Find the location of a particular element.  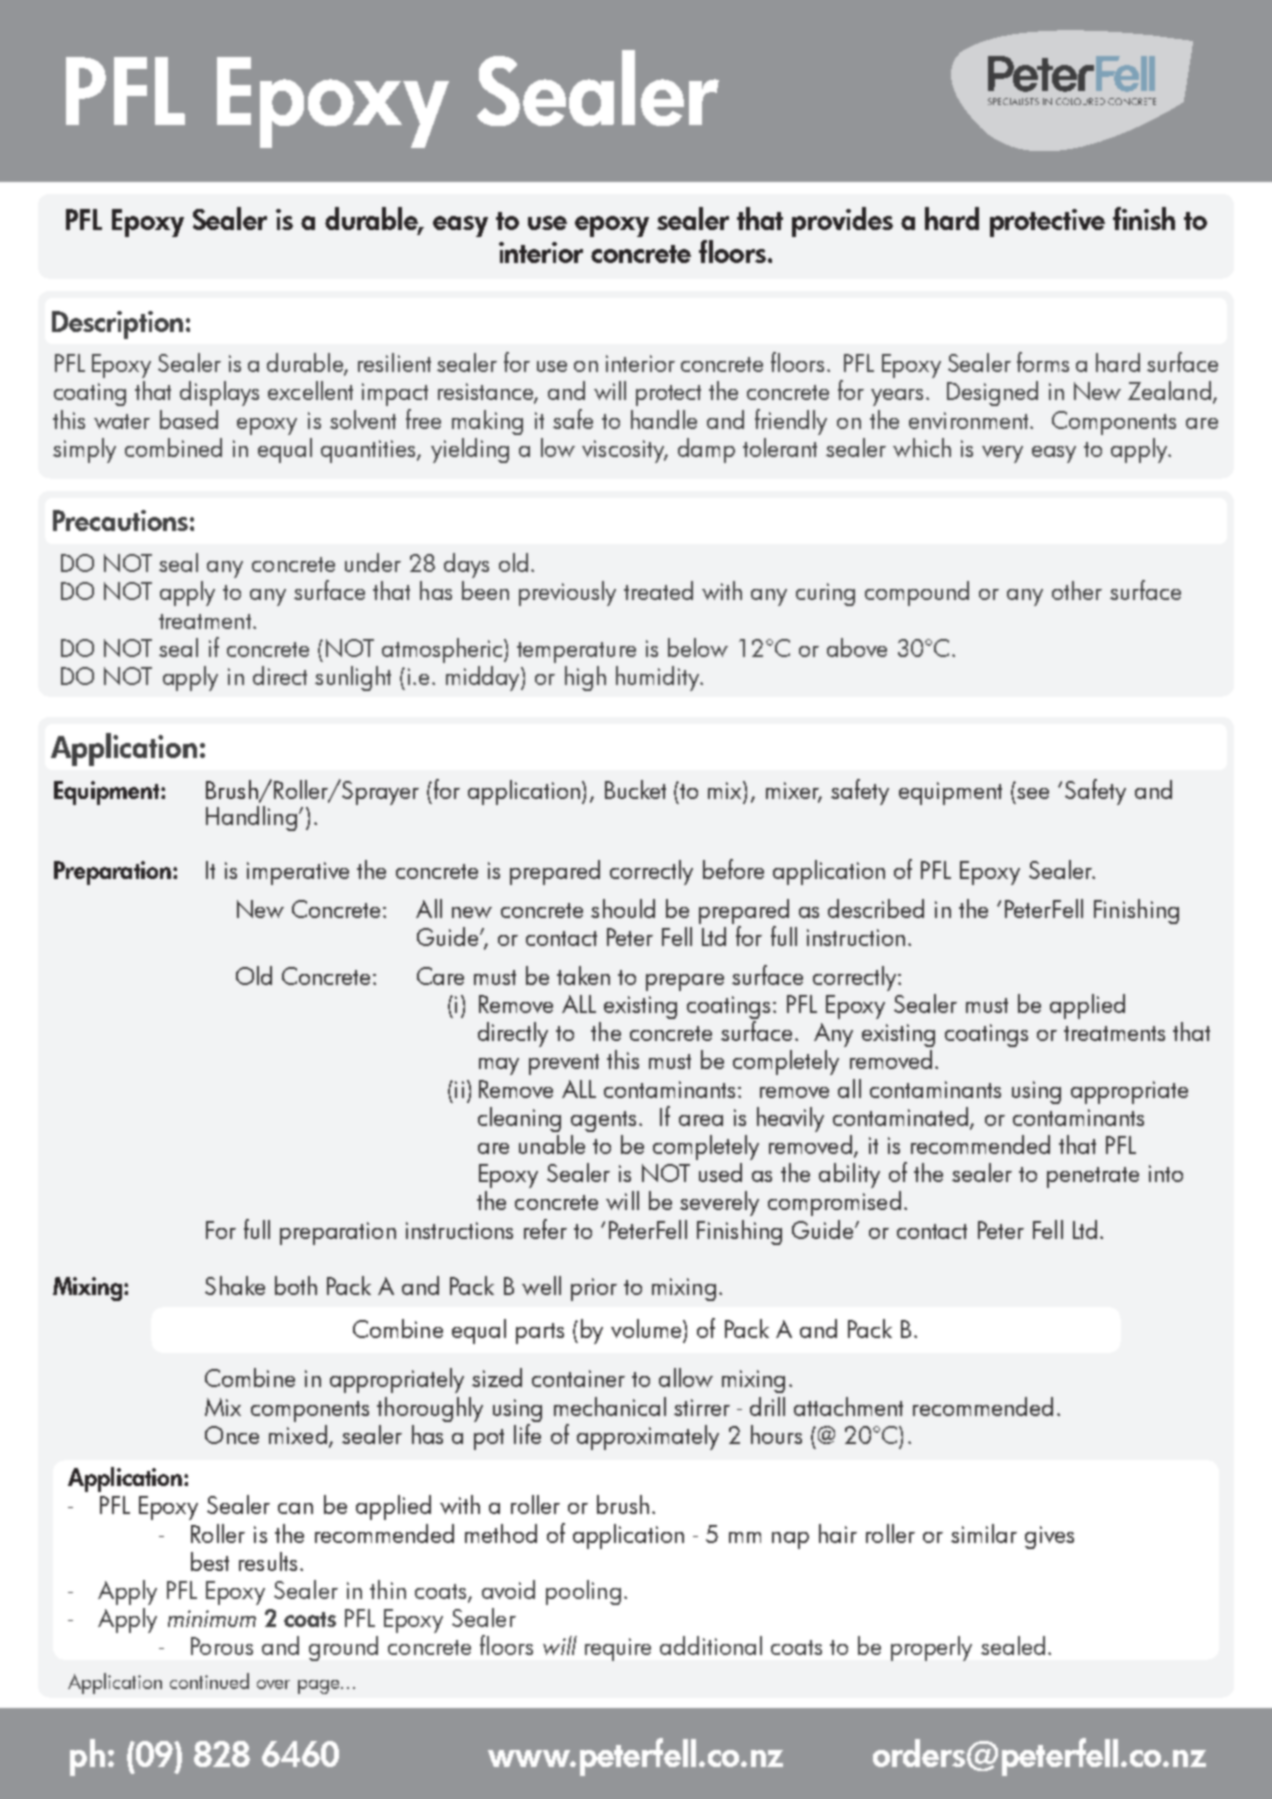

properly is located at coordinates (931, 1648).
